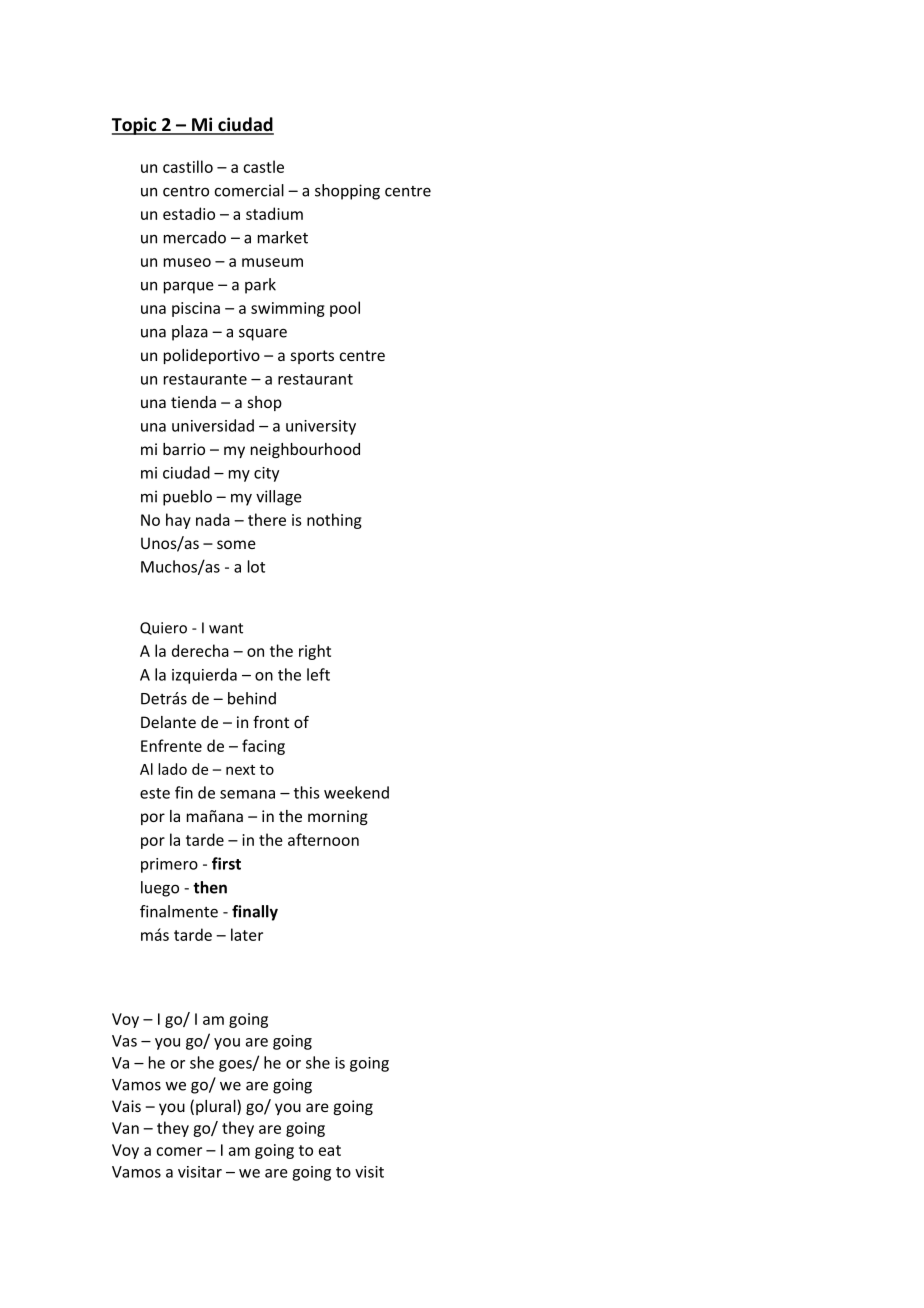 This image has width=924, height=1308. What do you see at coordinates (188, 166) in the image?
I see `castillo` at bounding box center [188, 166].
